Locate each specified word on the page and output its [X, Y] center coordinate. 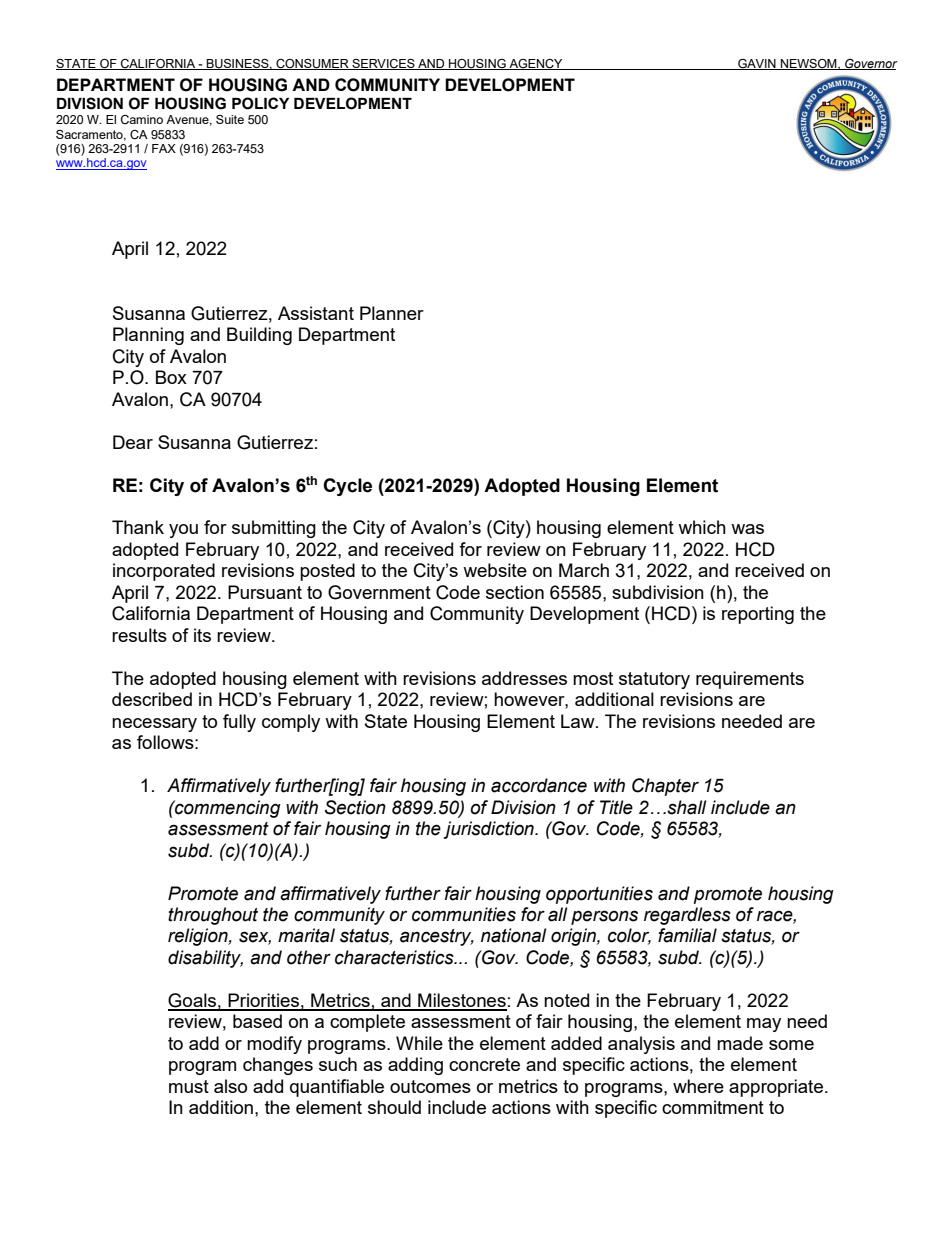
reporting [758, 615]
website [495, 570]
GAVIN [757, 64]
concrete [484, 1064]
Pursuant [265, 592]
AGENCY [536, 64]
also [230, 1086]
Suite [230, 119]
